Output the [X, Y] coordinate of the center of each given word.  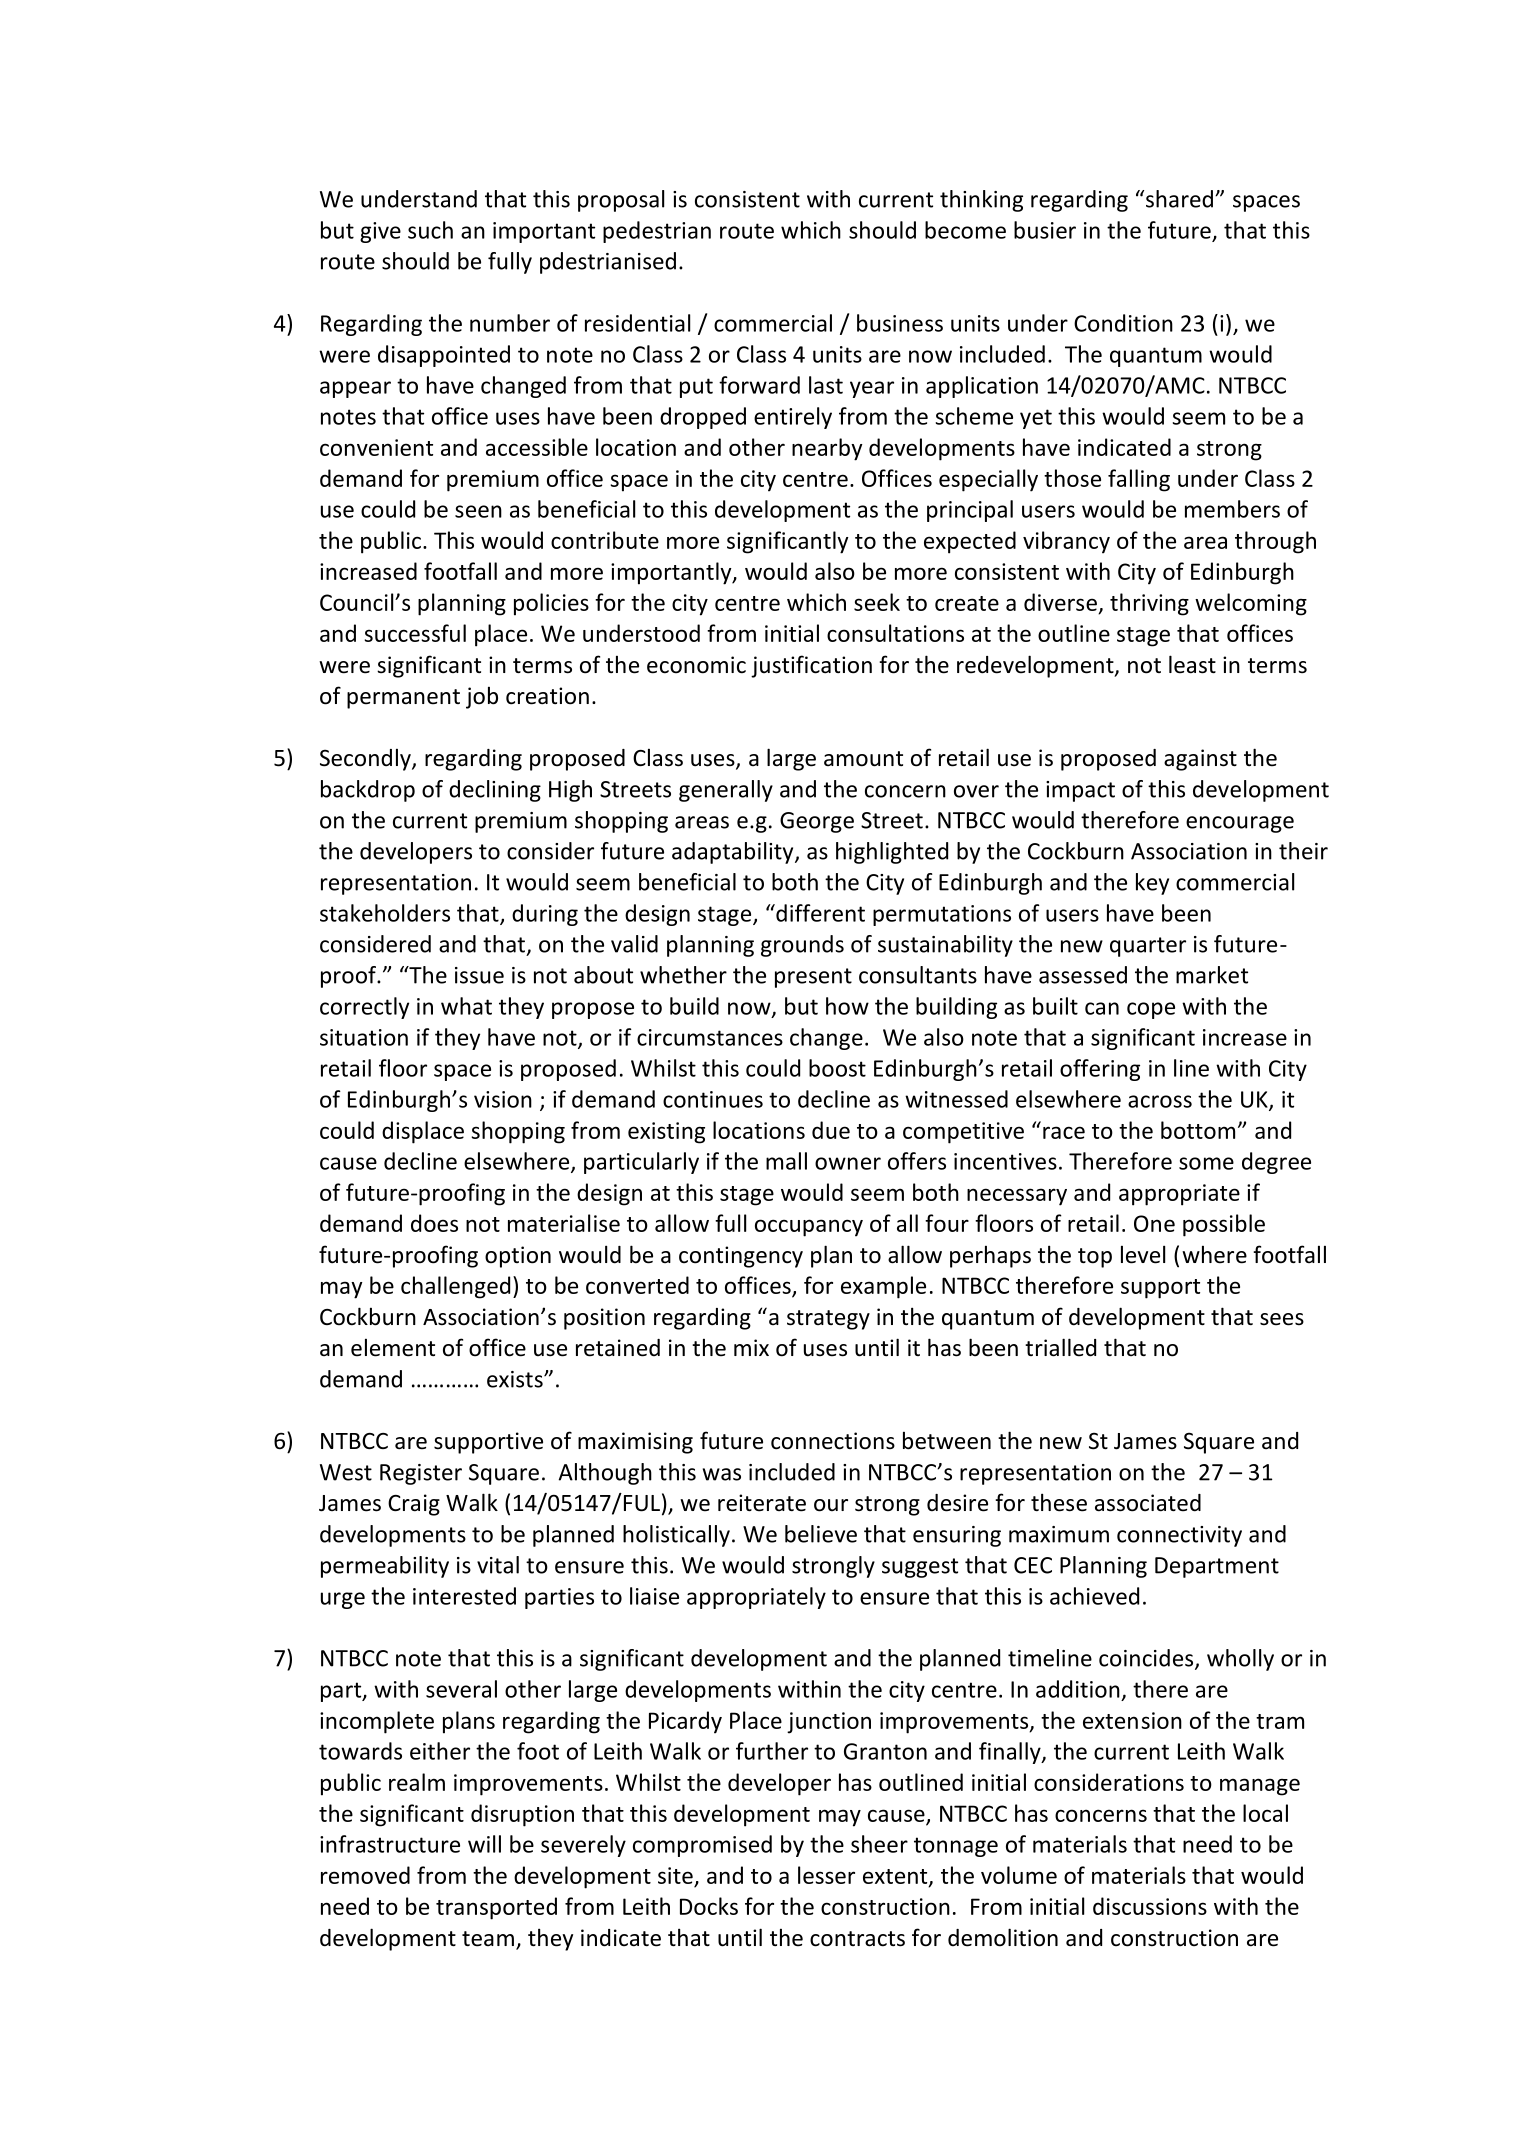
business [900, 323]
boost [837, 1068]
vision [503, 1099]
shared [1179, 199]
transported [496, 1908]
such [430, 230]
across [1160, 1101]
